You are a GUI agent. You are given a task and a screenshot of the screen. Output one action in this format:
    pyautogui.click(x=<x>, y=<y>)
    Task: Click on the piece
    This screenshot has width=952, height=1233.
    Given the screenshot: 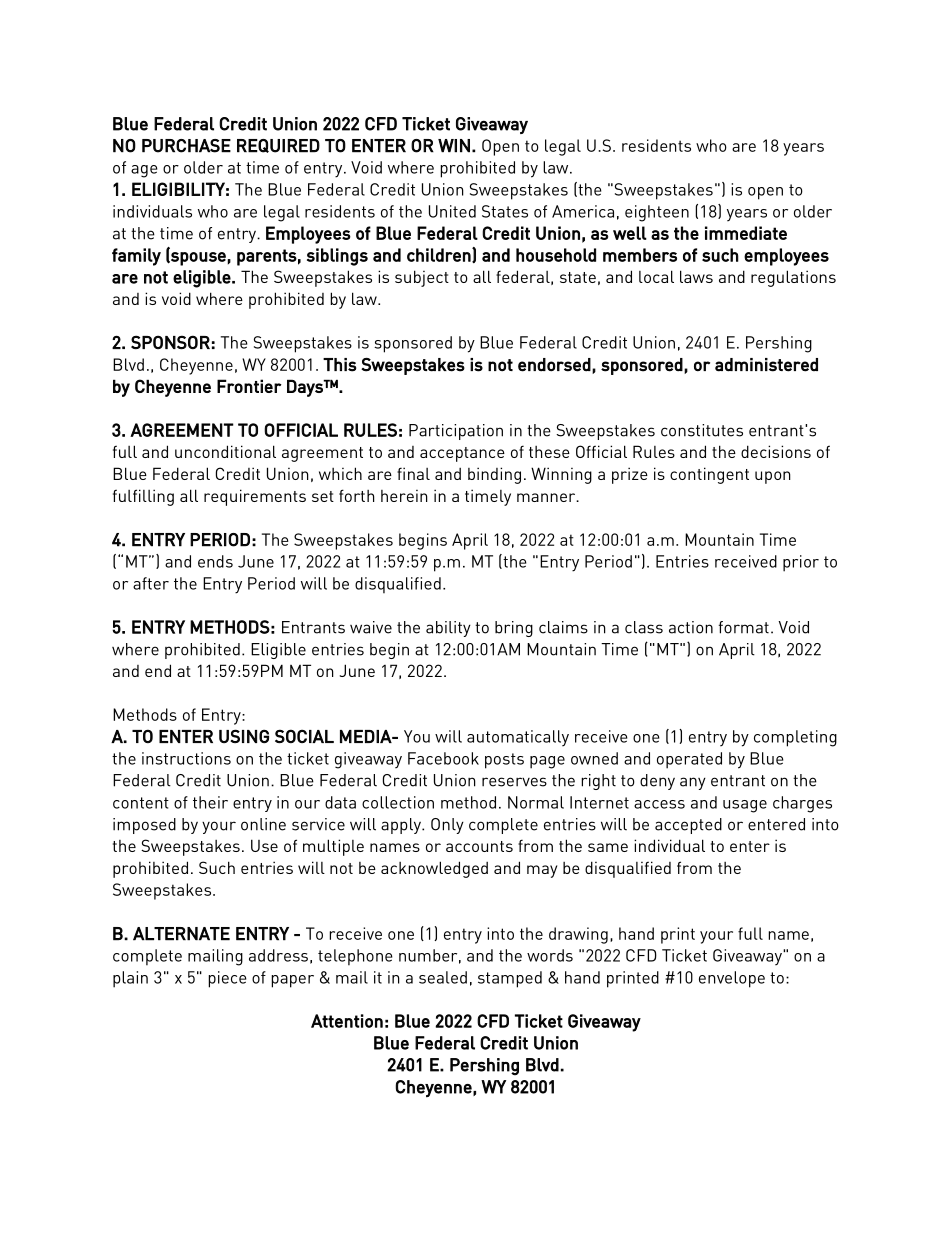 What is the action you would take?
    pyautogui.click(x=227, y=979)
